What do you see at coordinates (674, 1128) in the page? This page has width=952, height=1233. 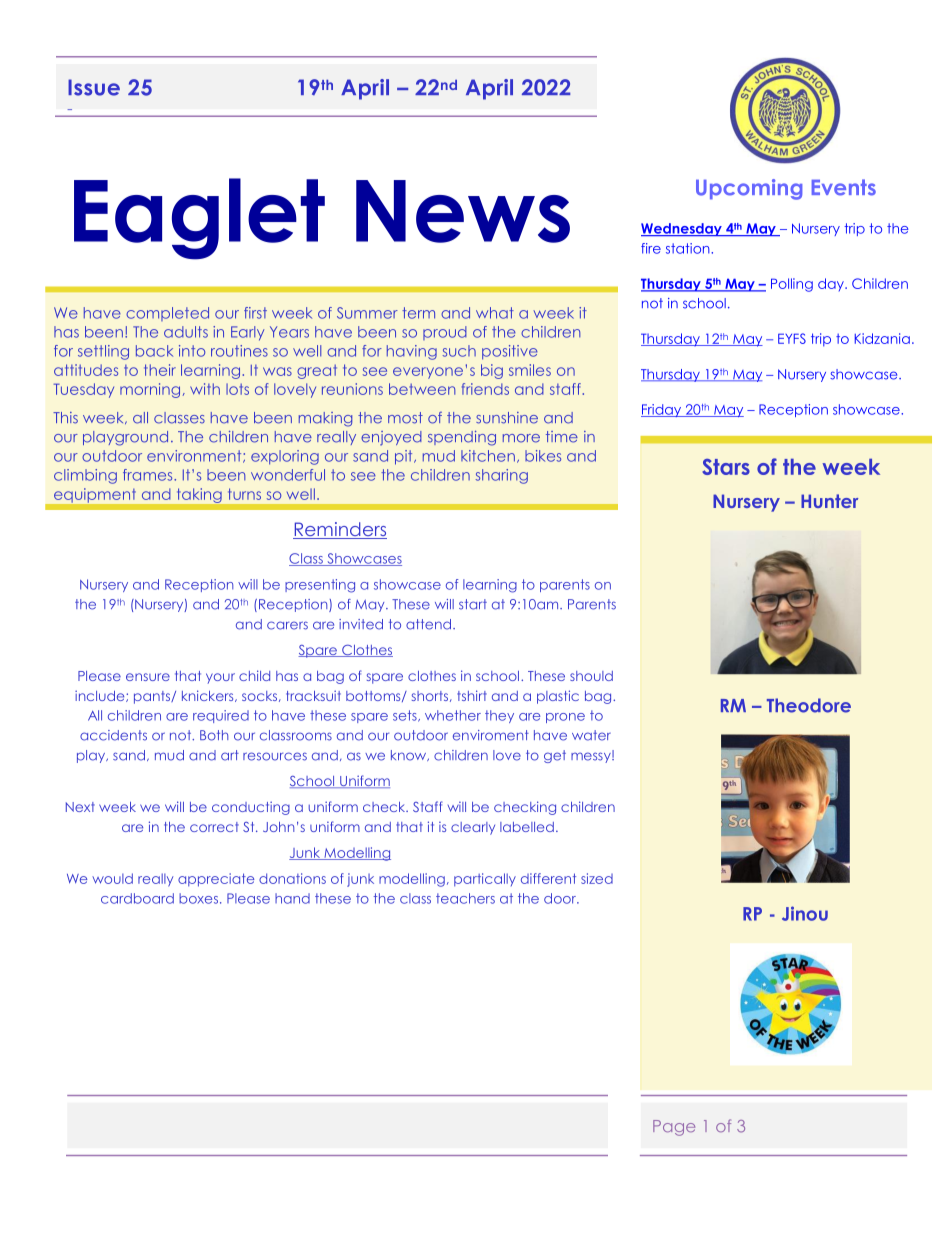 I see `Page` at bounding box center [674, 1128].
